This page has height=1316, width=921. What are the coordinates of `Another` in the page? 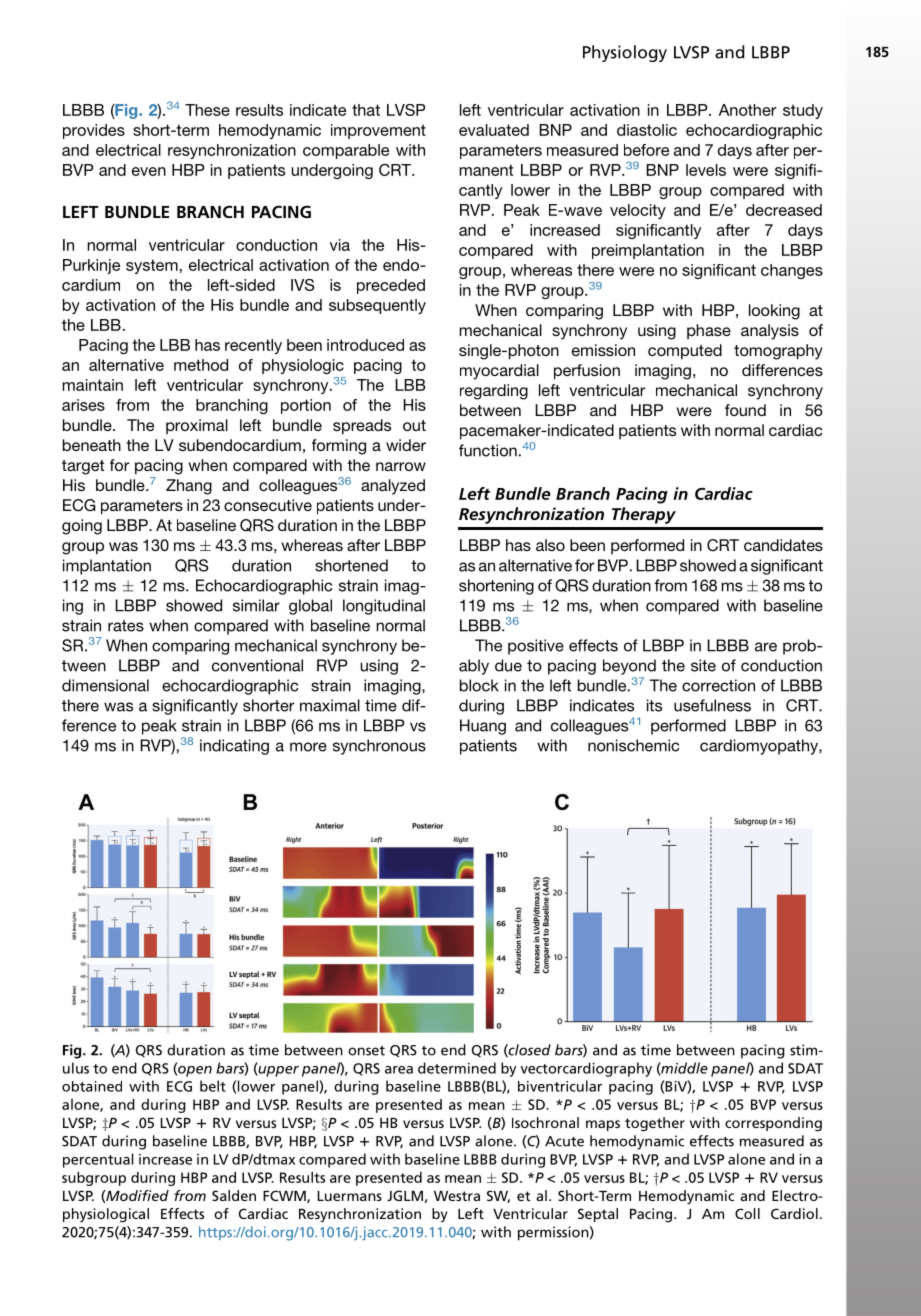 It's located at (747, 110).
